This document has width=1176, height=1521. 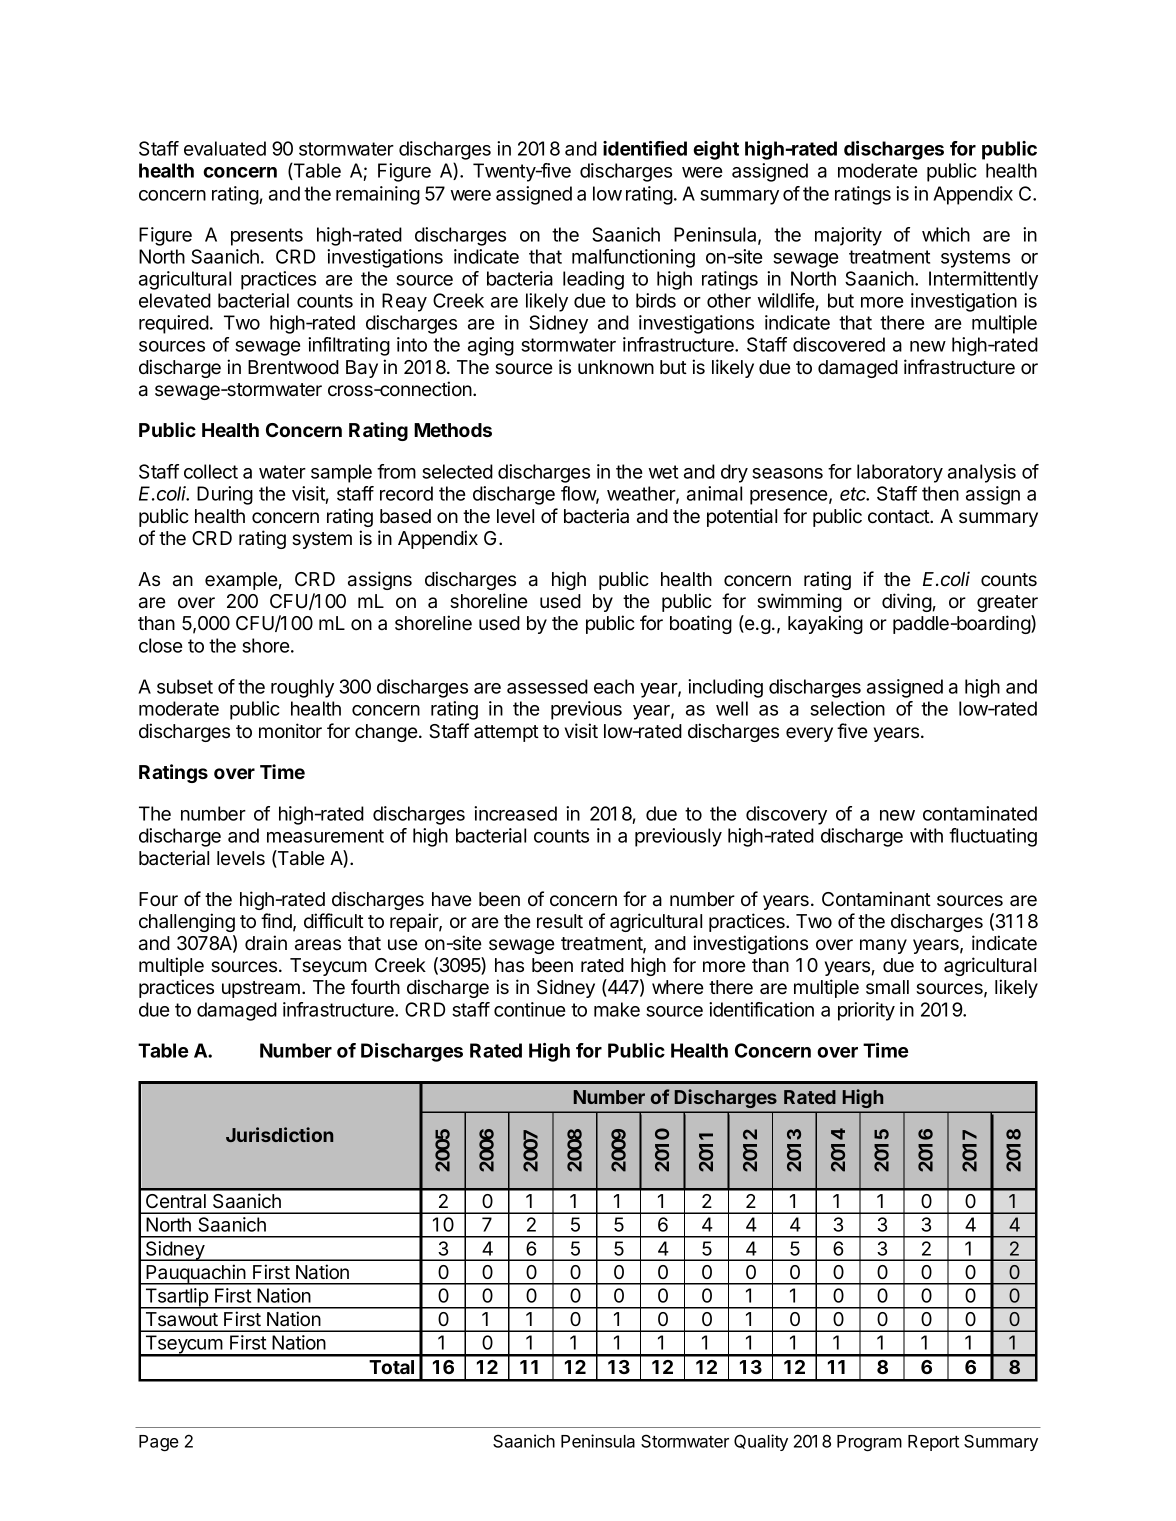 What do you see at coordinates (225, 148) in the document?
I see `evaluated` at bounding box center [225, 148].
